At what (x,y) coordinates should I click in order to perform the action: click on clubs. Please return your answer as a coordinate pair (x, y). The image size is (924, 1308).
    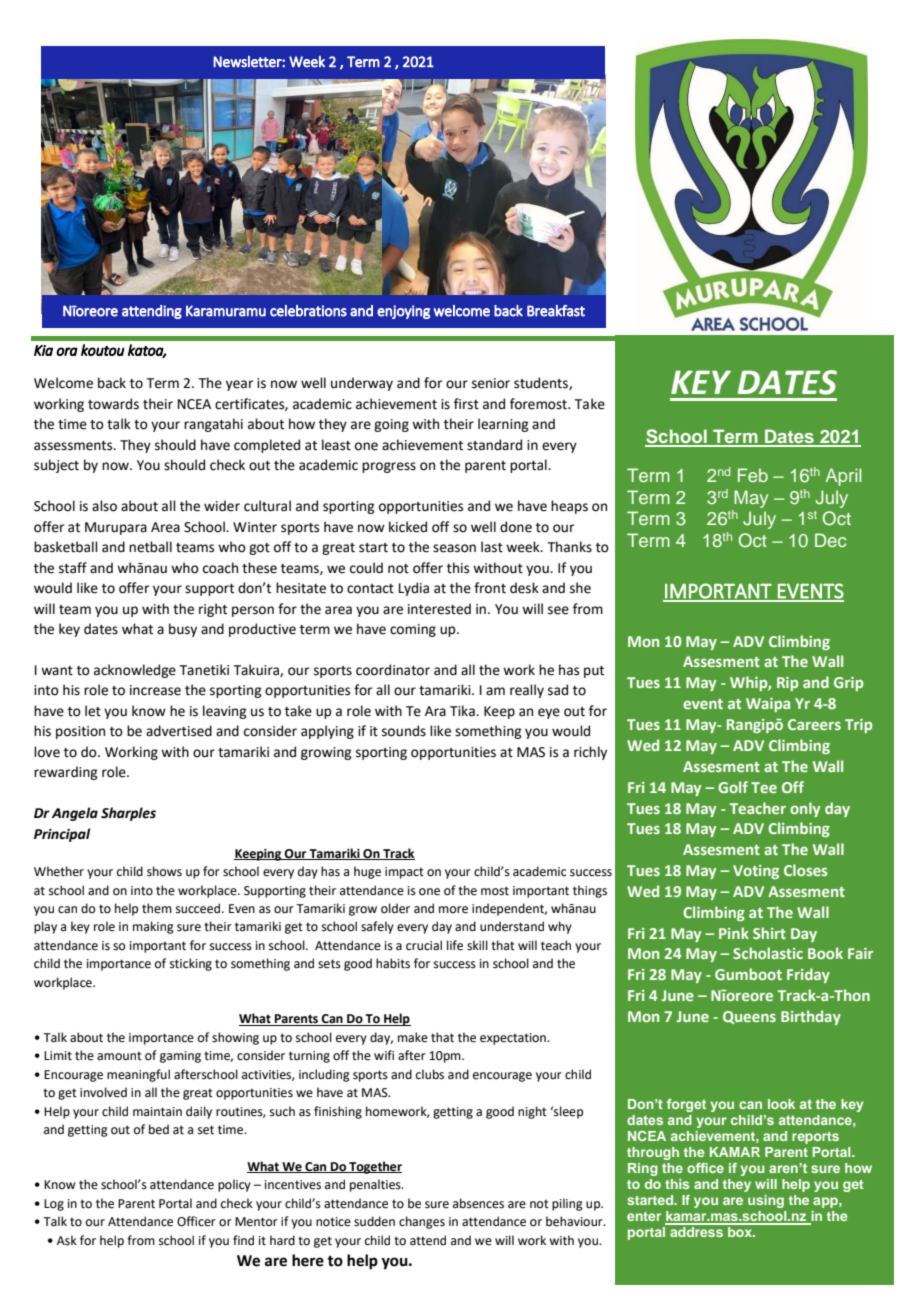
    Looking at the image, I should click on (430, 1074).
